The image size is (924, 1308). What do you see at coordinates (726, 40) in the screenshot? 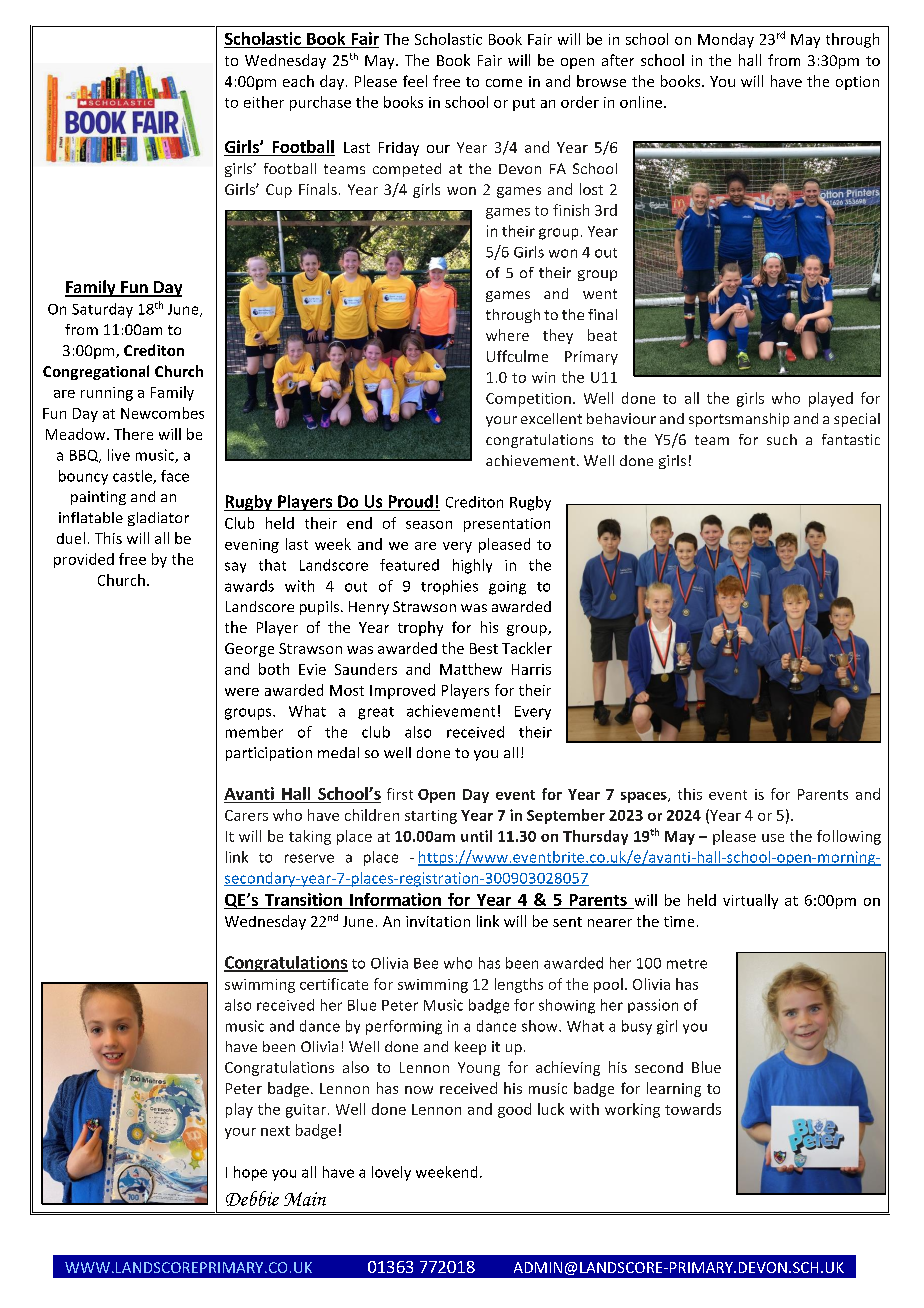
I see `Monday` at bounding box center [726, 40].
